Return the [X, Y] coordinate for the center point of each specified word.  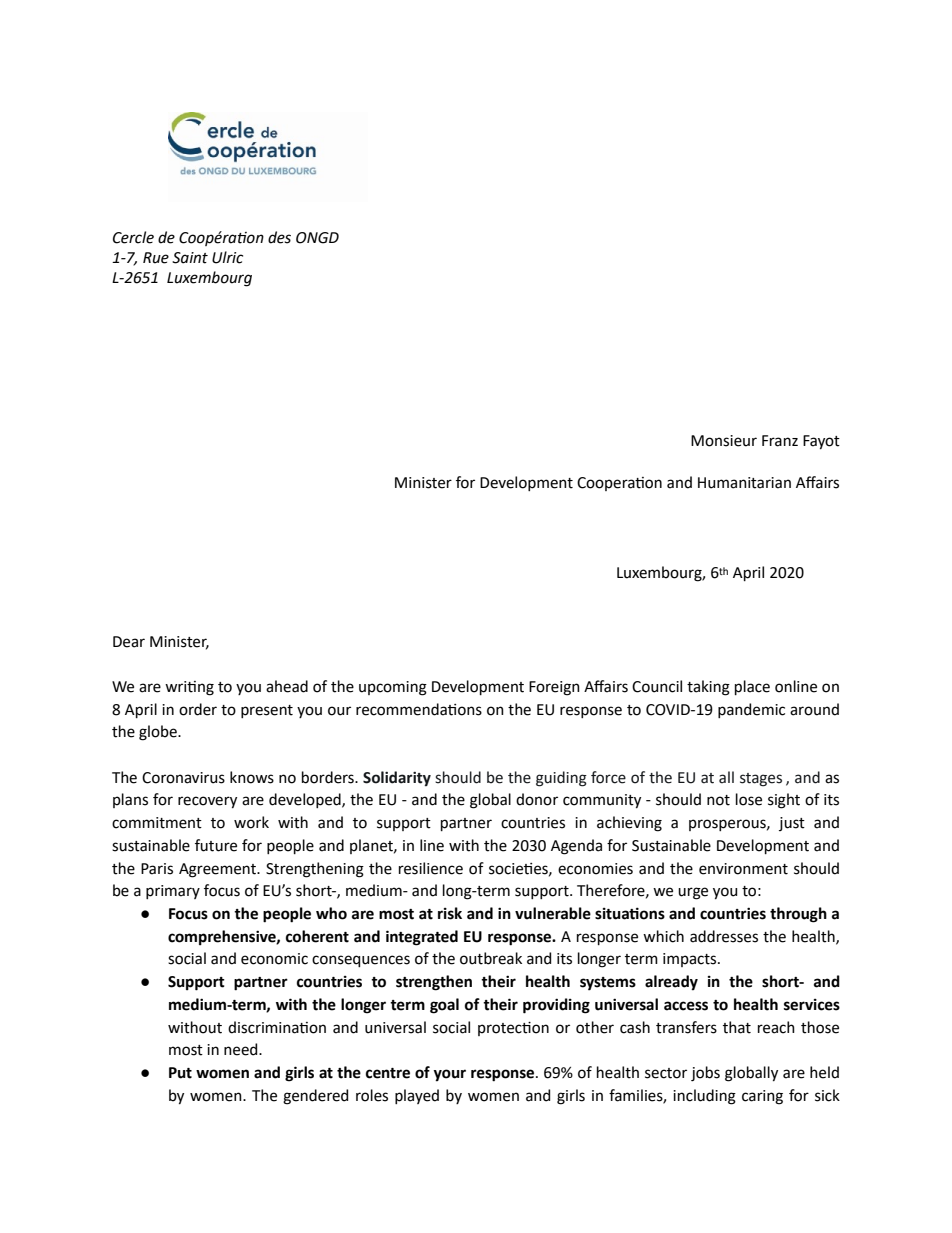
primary [173, 892]
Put [180, 1073]
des [279, 237]
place [752, 687]
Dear [129, 642]
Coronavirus [183, 778]
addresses [724, 936]
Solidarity [397, 779]
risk [450, 913]
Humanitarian [744, 483]
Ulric [227, 257]
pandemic [751, 710]
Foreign [554, 688]
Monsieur [724, 441]
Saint [190, 258]
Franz [780, 441]
